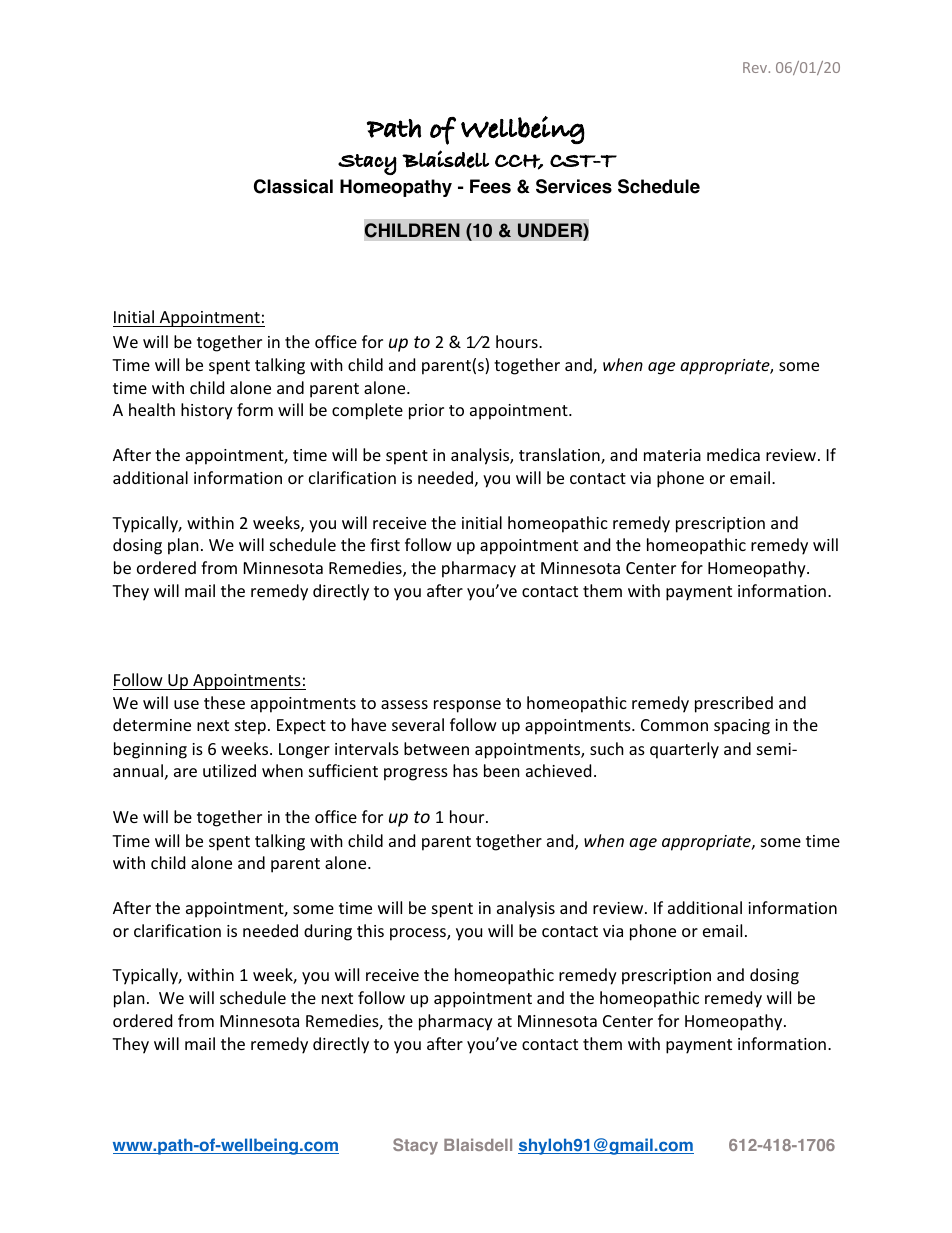  What do you see at coordinates (558, 770) in the screenshot?
I see `achieved` at bounding box center [558, 770].
